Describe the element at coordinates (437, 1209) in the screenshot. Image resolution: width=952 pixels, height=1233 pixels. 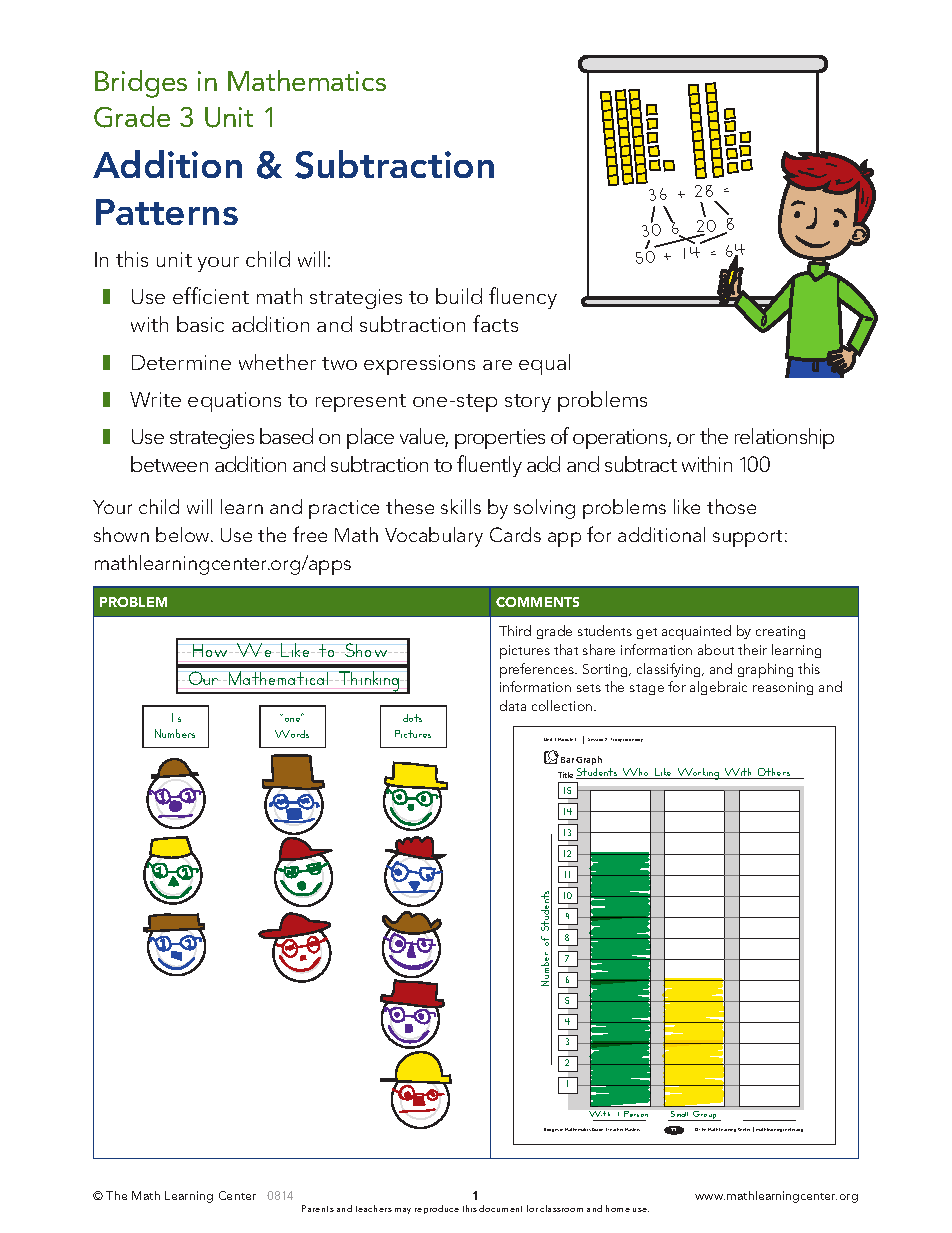
I see `reproduce` at that location.
